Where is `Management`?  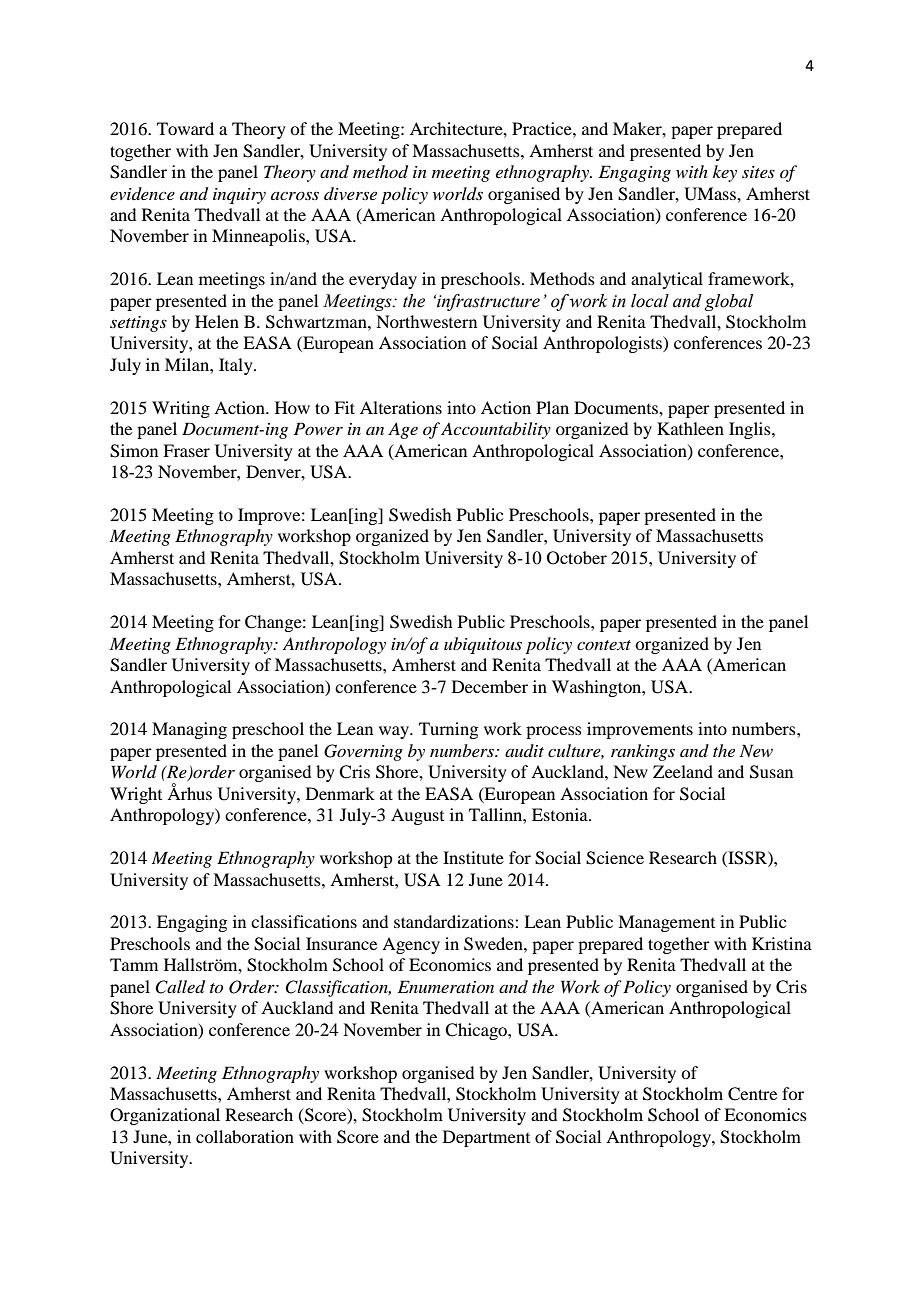
Management is located at coordinates (666, 923).
